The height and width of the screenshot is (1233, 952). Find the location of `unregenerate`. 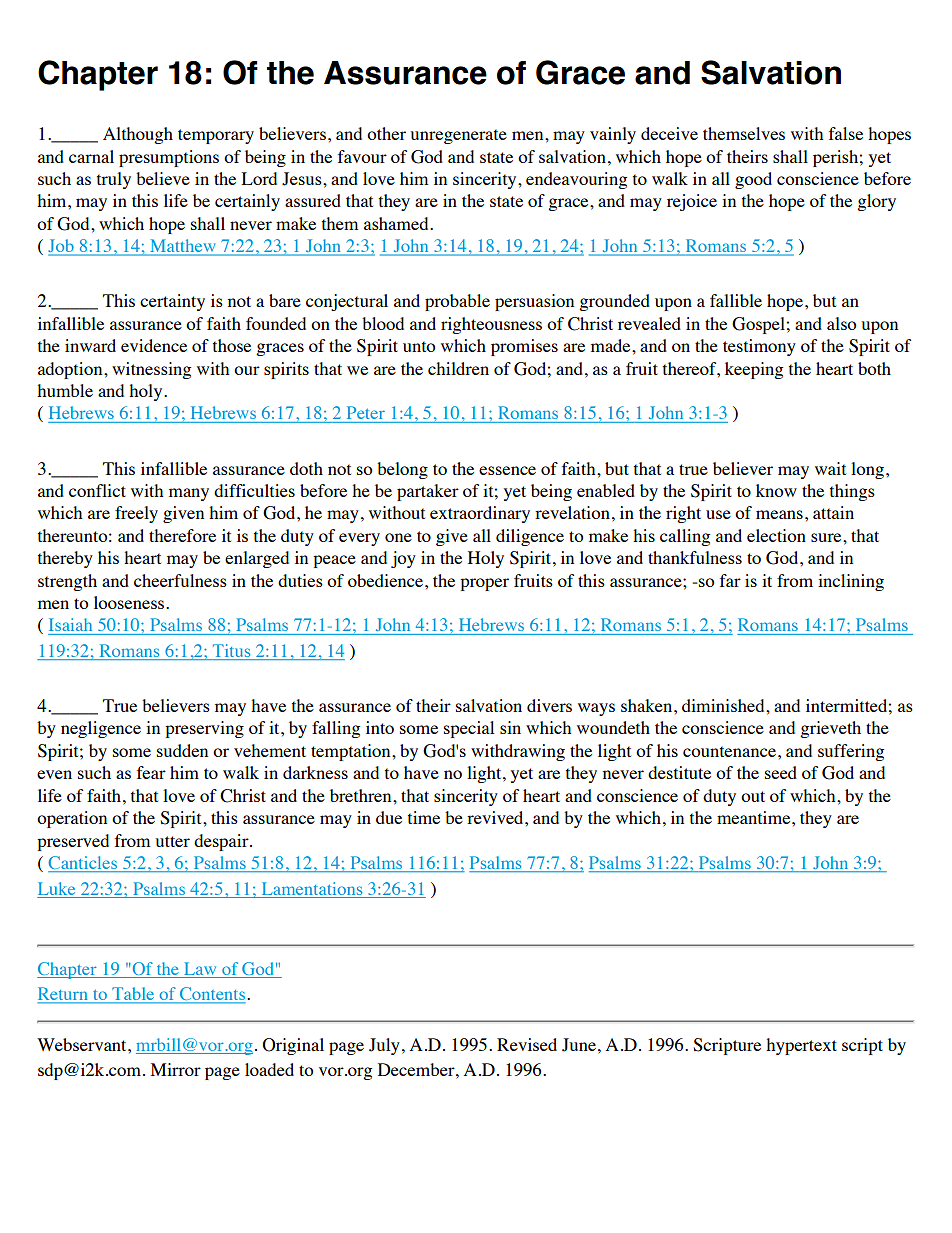

unregenerate is located at coordinates (458, 136).
